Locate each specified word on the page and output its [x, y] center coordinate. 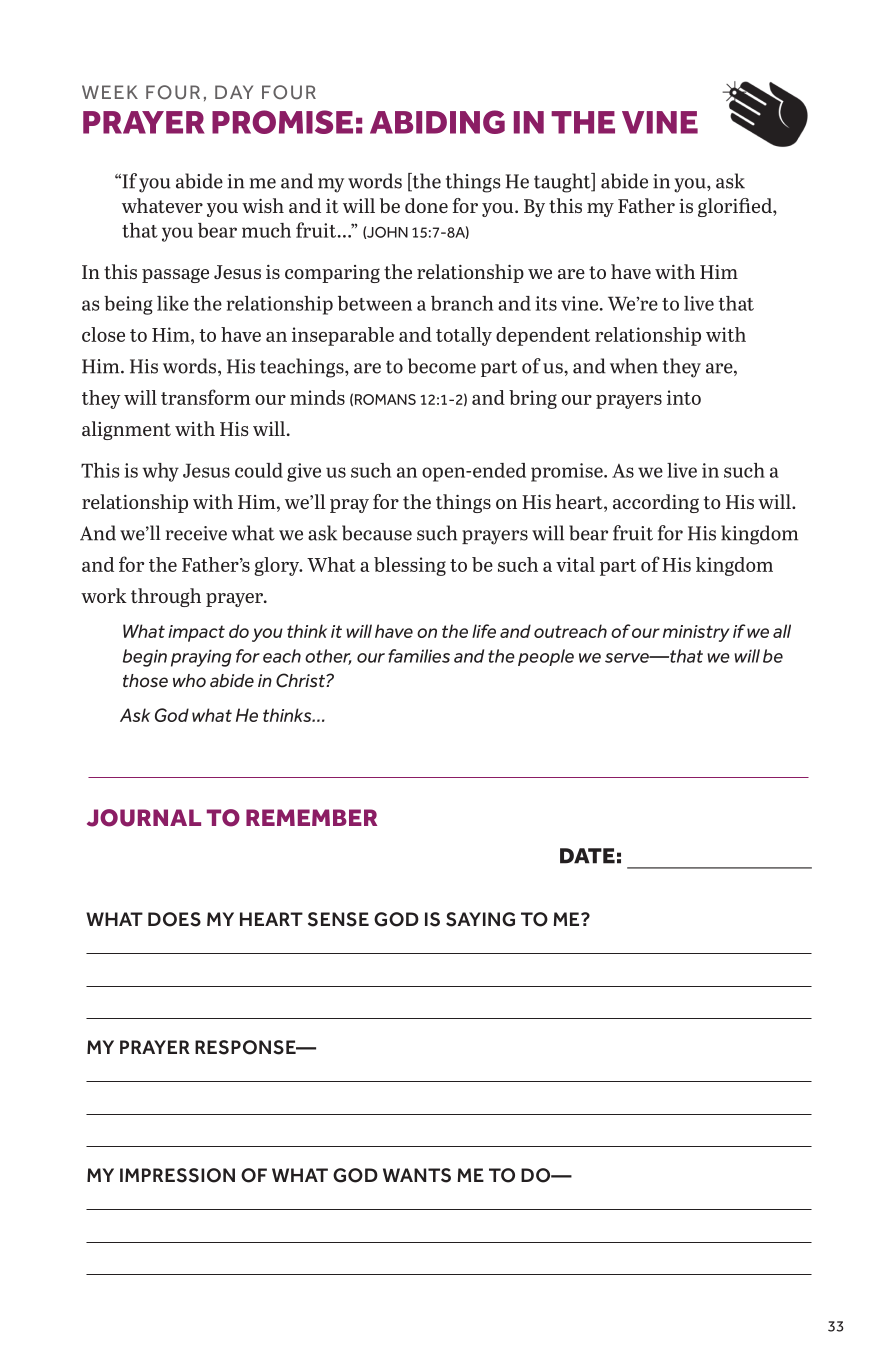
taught [563, 183]
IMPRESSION [177, 1175]
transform [206, 397]
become [442, 366]
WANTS [417, 1175]
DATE [587, 856]
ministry [696, 633]
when [634, 366]
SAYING [480, 919]
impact [196, 633]
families [419, 656]
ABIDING [437, 122]
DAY [234, 92]
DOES [174, 919]
